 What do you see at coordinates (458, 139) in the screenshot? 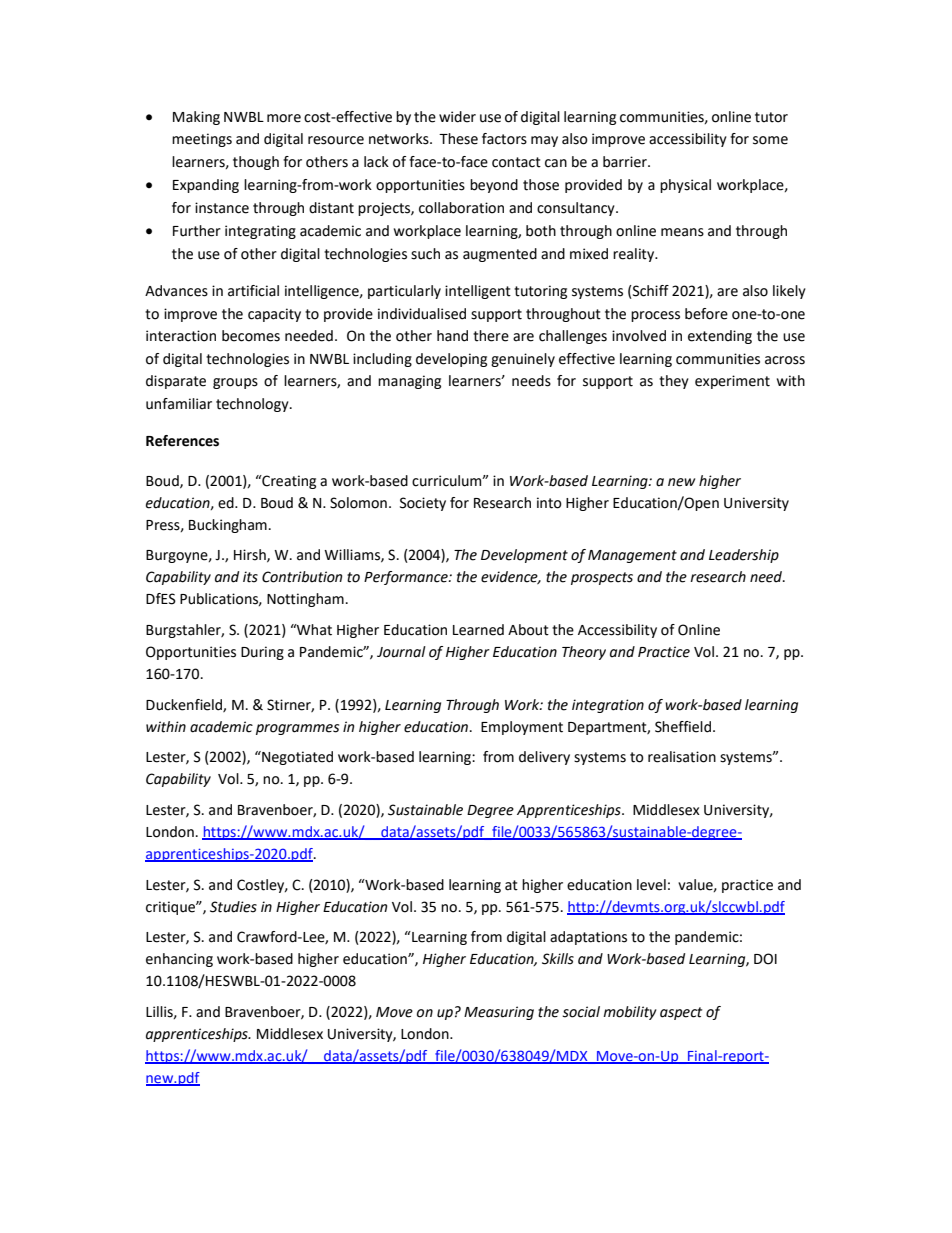
I see `These` at bounding box center [458, 139].
